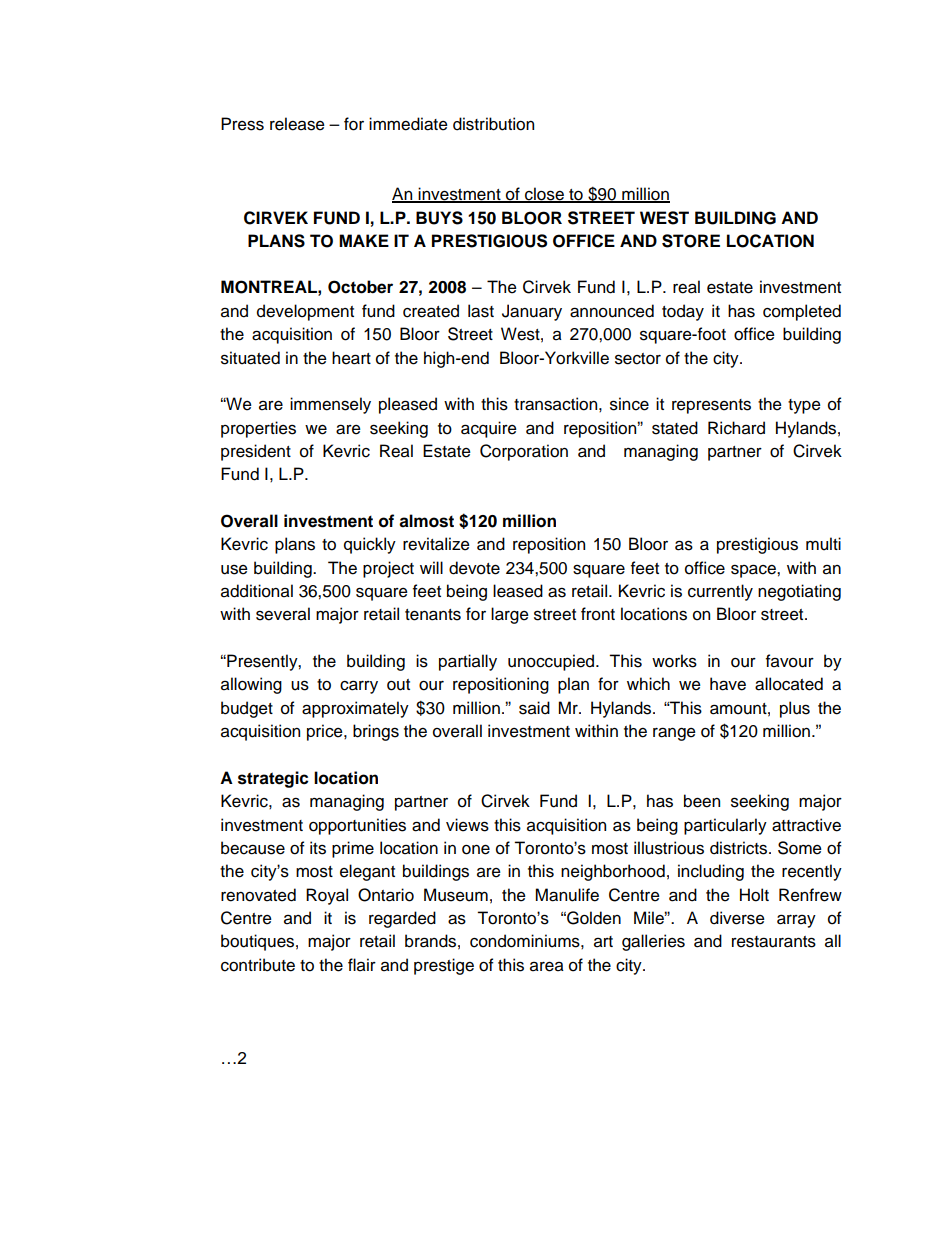 This document has width=952, height=1233. Describe the element at coordinates (370, 545) in the document. I see `quickly` at that location.
